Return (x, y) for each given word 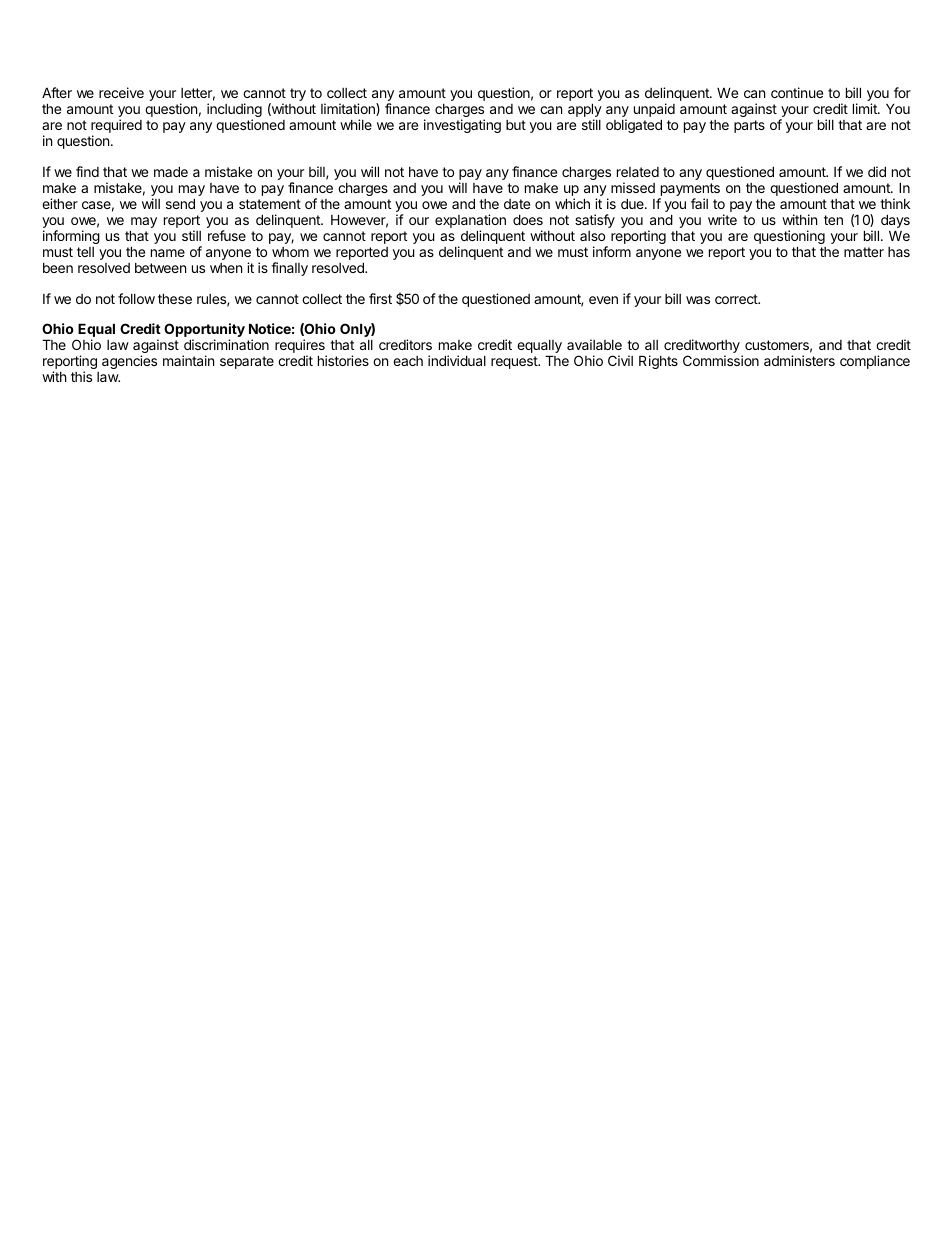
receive (121, 92)
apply (585, 111)
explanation (470, 222)
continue (797, 92)
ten (833, 220)
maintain (188, 360)
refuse (227, 235)
